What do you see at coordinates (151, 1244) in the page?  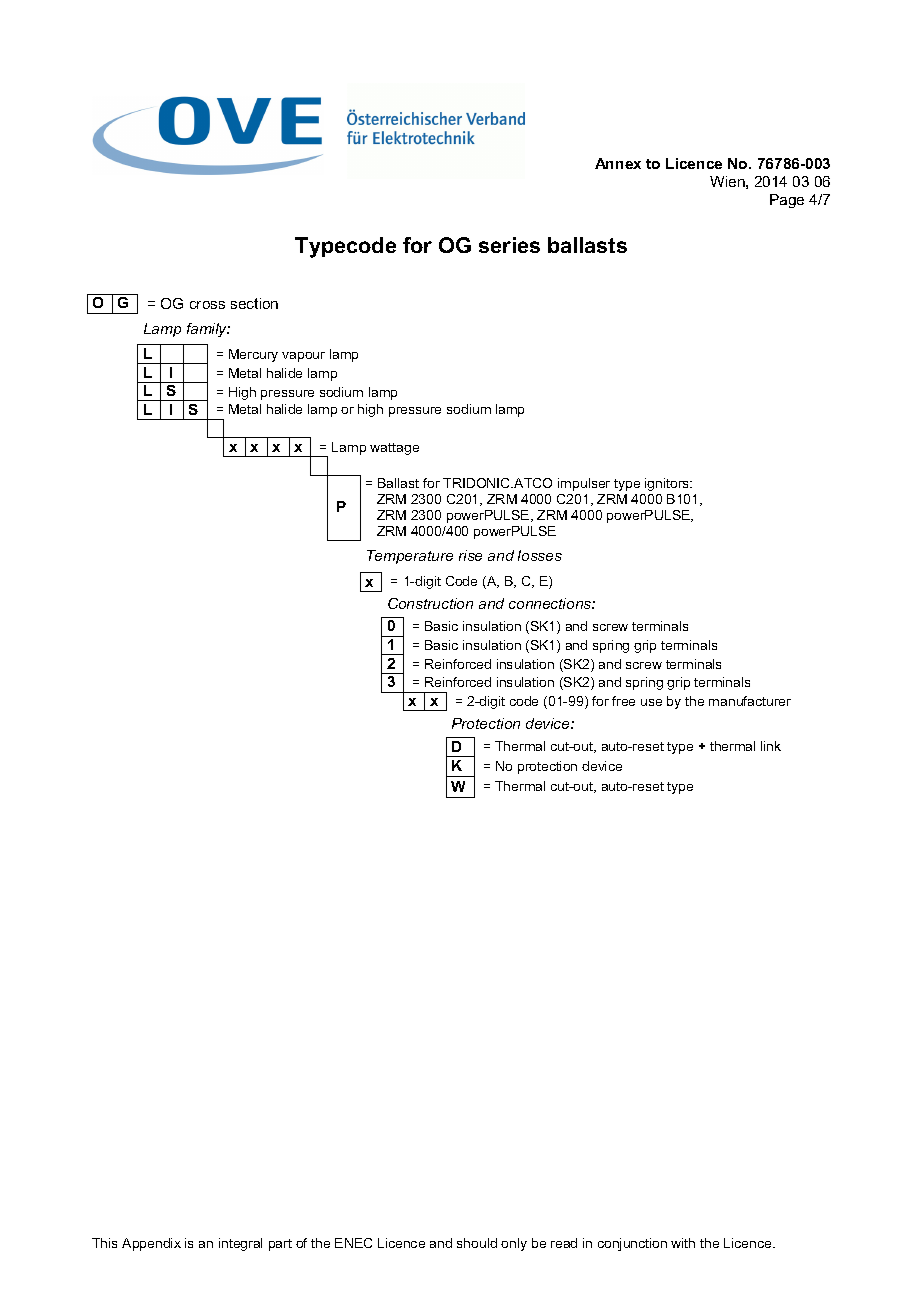 I see `Appendix` at bounding box center [151, 1244].
